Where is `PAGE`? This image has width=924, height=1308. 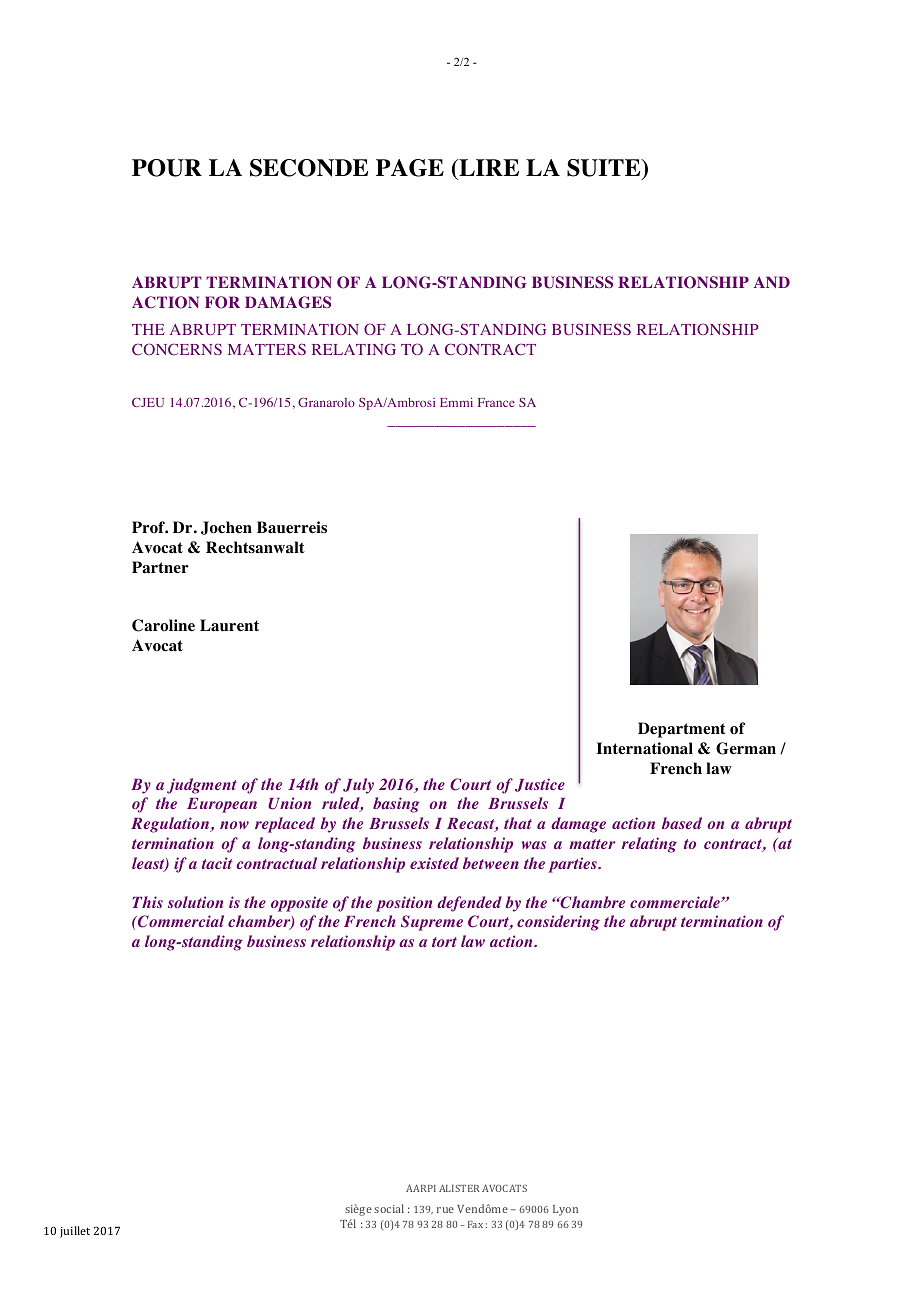 PAGE is located at coordinates (410, 168).
